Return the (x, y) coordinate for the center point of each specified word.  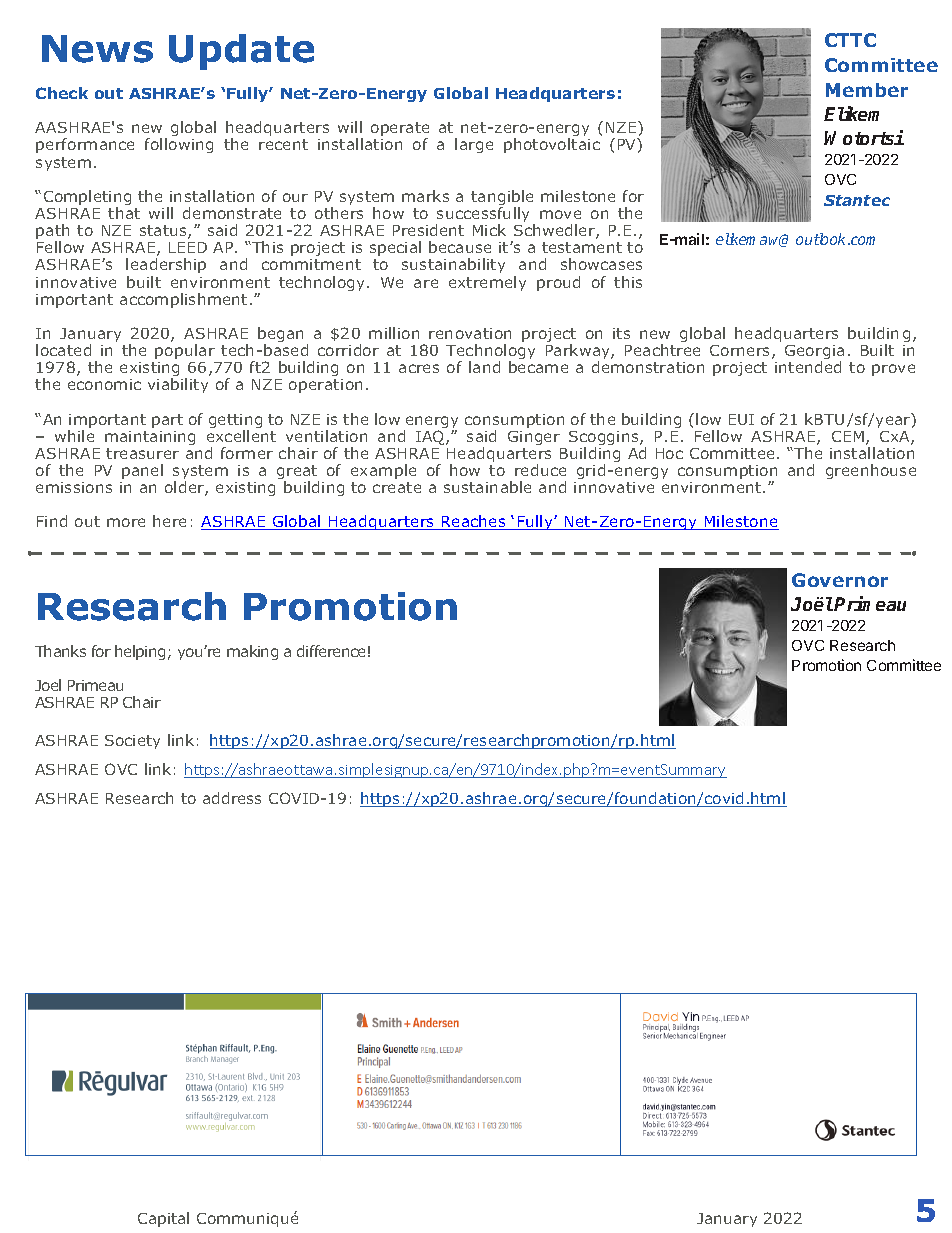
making (252, 652)
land (484, 367)
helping (140, 652)
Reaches (474, 522)
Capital (163, 1219)
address (232, 798)
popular (185, 351)
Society (132, 742)
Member (867, 90)
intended (808, 367)
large (474, 145)
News (97, 49)
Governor (840, 580)
